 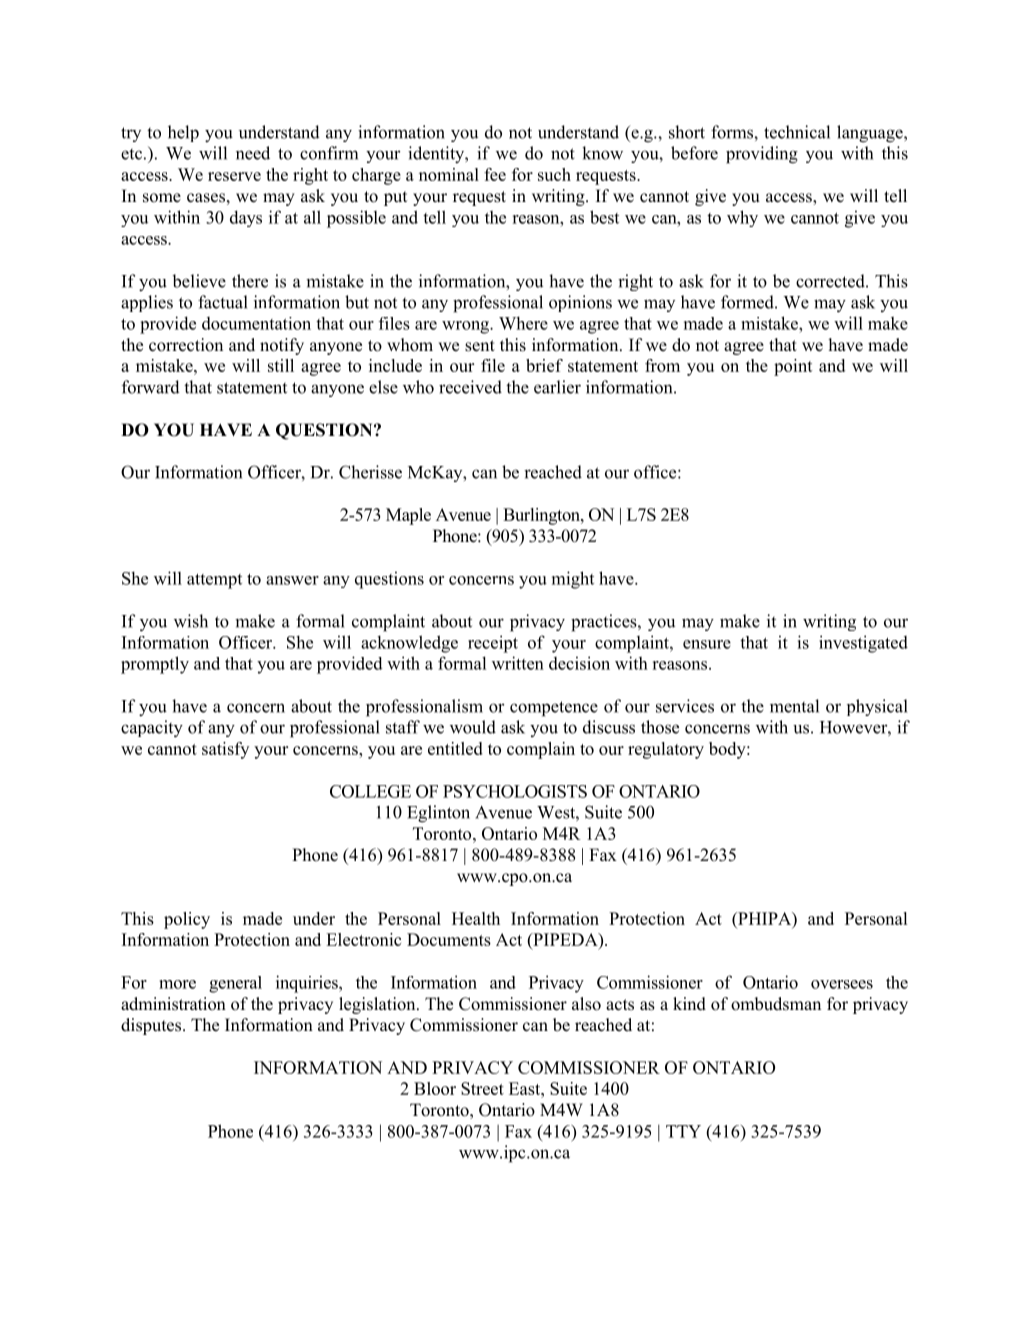 What do you see at coordinates (793, 367) in the image?
I see `point` at bounding box center [793, 367].
